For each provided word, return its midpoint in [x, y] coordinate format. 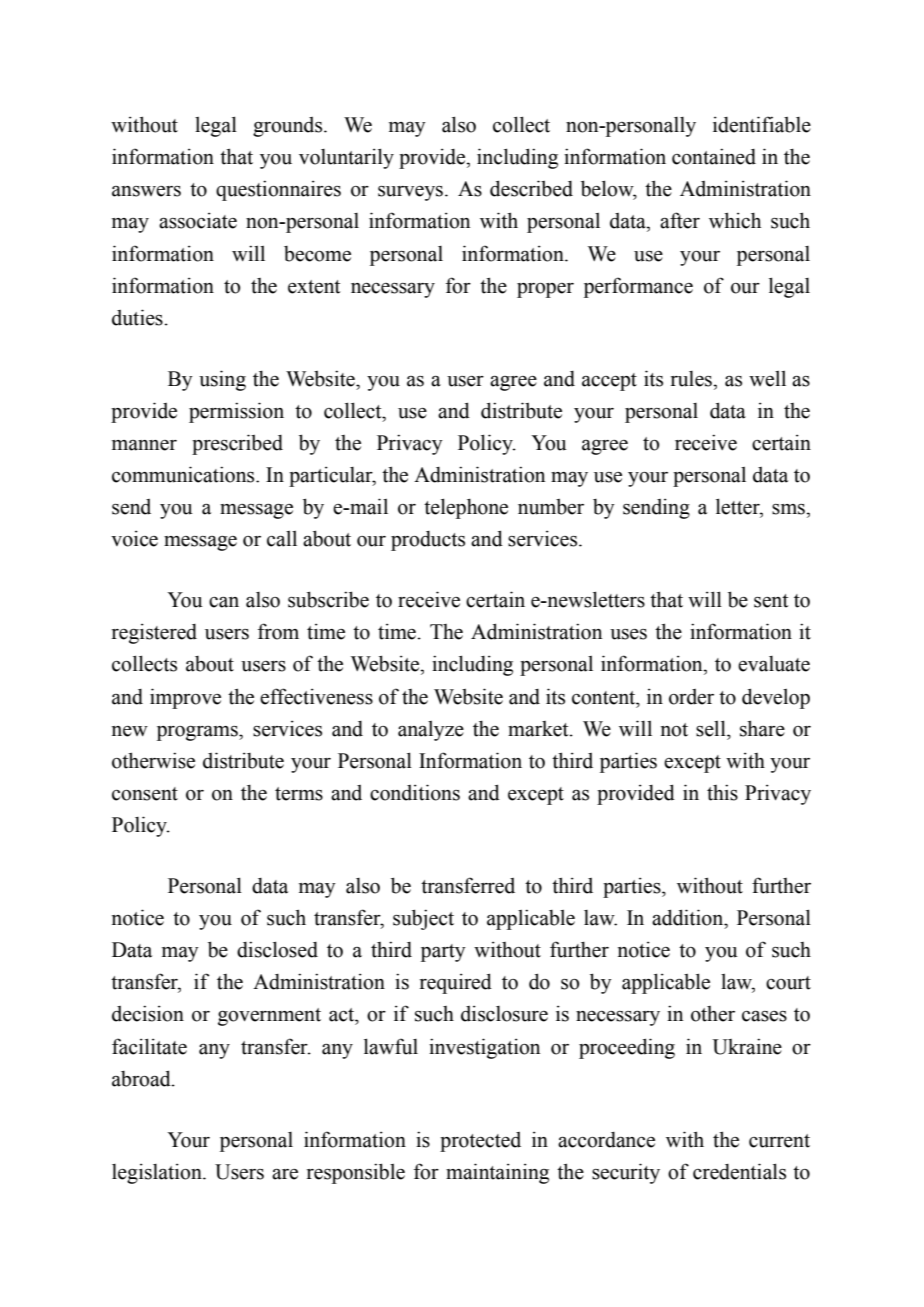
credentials [739, 1171]
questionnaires [278, 190]
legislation [158, 1173]
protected [480, 1142]
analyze [431, 731]
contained [714, 156]
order [691, 697]
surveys [410, 193]
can [224, 602]
